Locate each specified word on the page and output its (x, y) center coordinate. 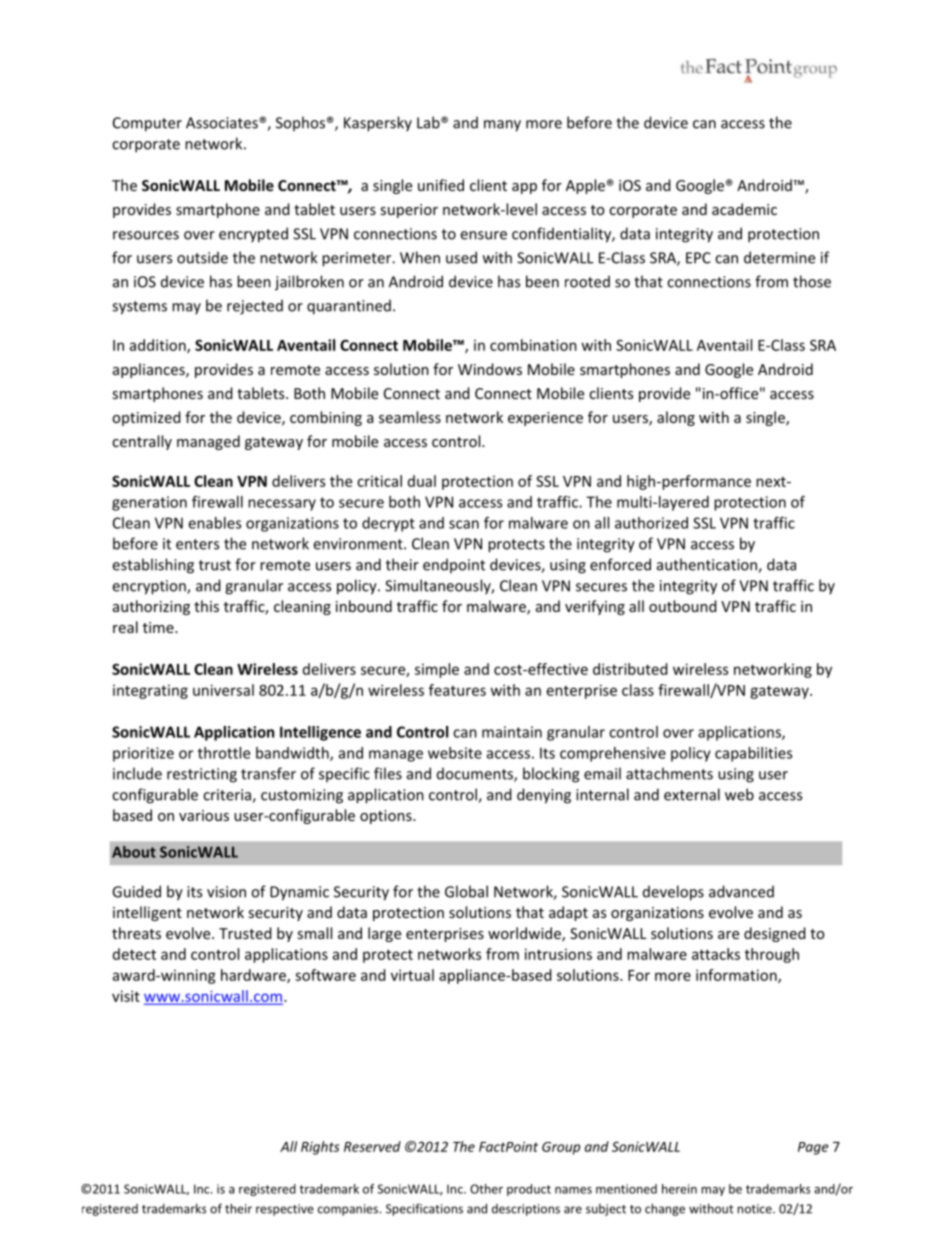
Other (486, 1189)
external (692, 794)
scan (464, 524)
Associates (223, 123)
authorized (651, 523)
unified (441, 185)
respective (285, 1210)
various (204, 815)
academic (744, 209)
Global (466, 891)
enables (214, 523)
